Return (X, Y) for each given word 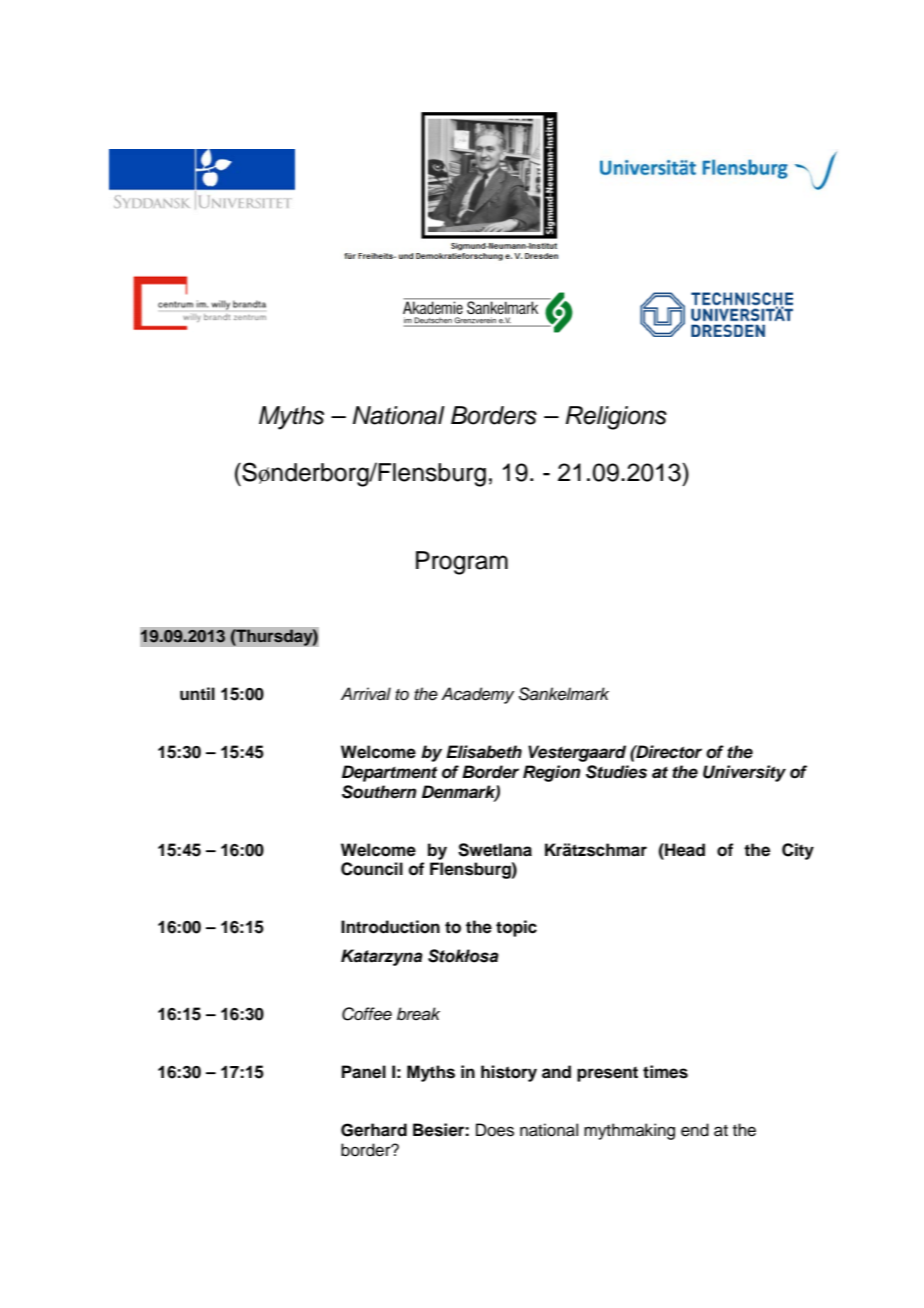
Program (462, 563)
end (695, 1130)
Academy (477, 695)
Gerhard (374, 1130)
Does (495, 1130)
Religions (616, 418)
